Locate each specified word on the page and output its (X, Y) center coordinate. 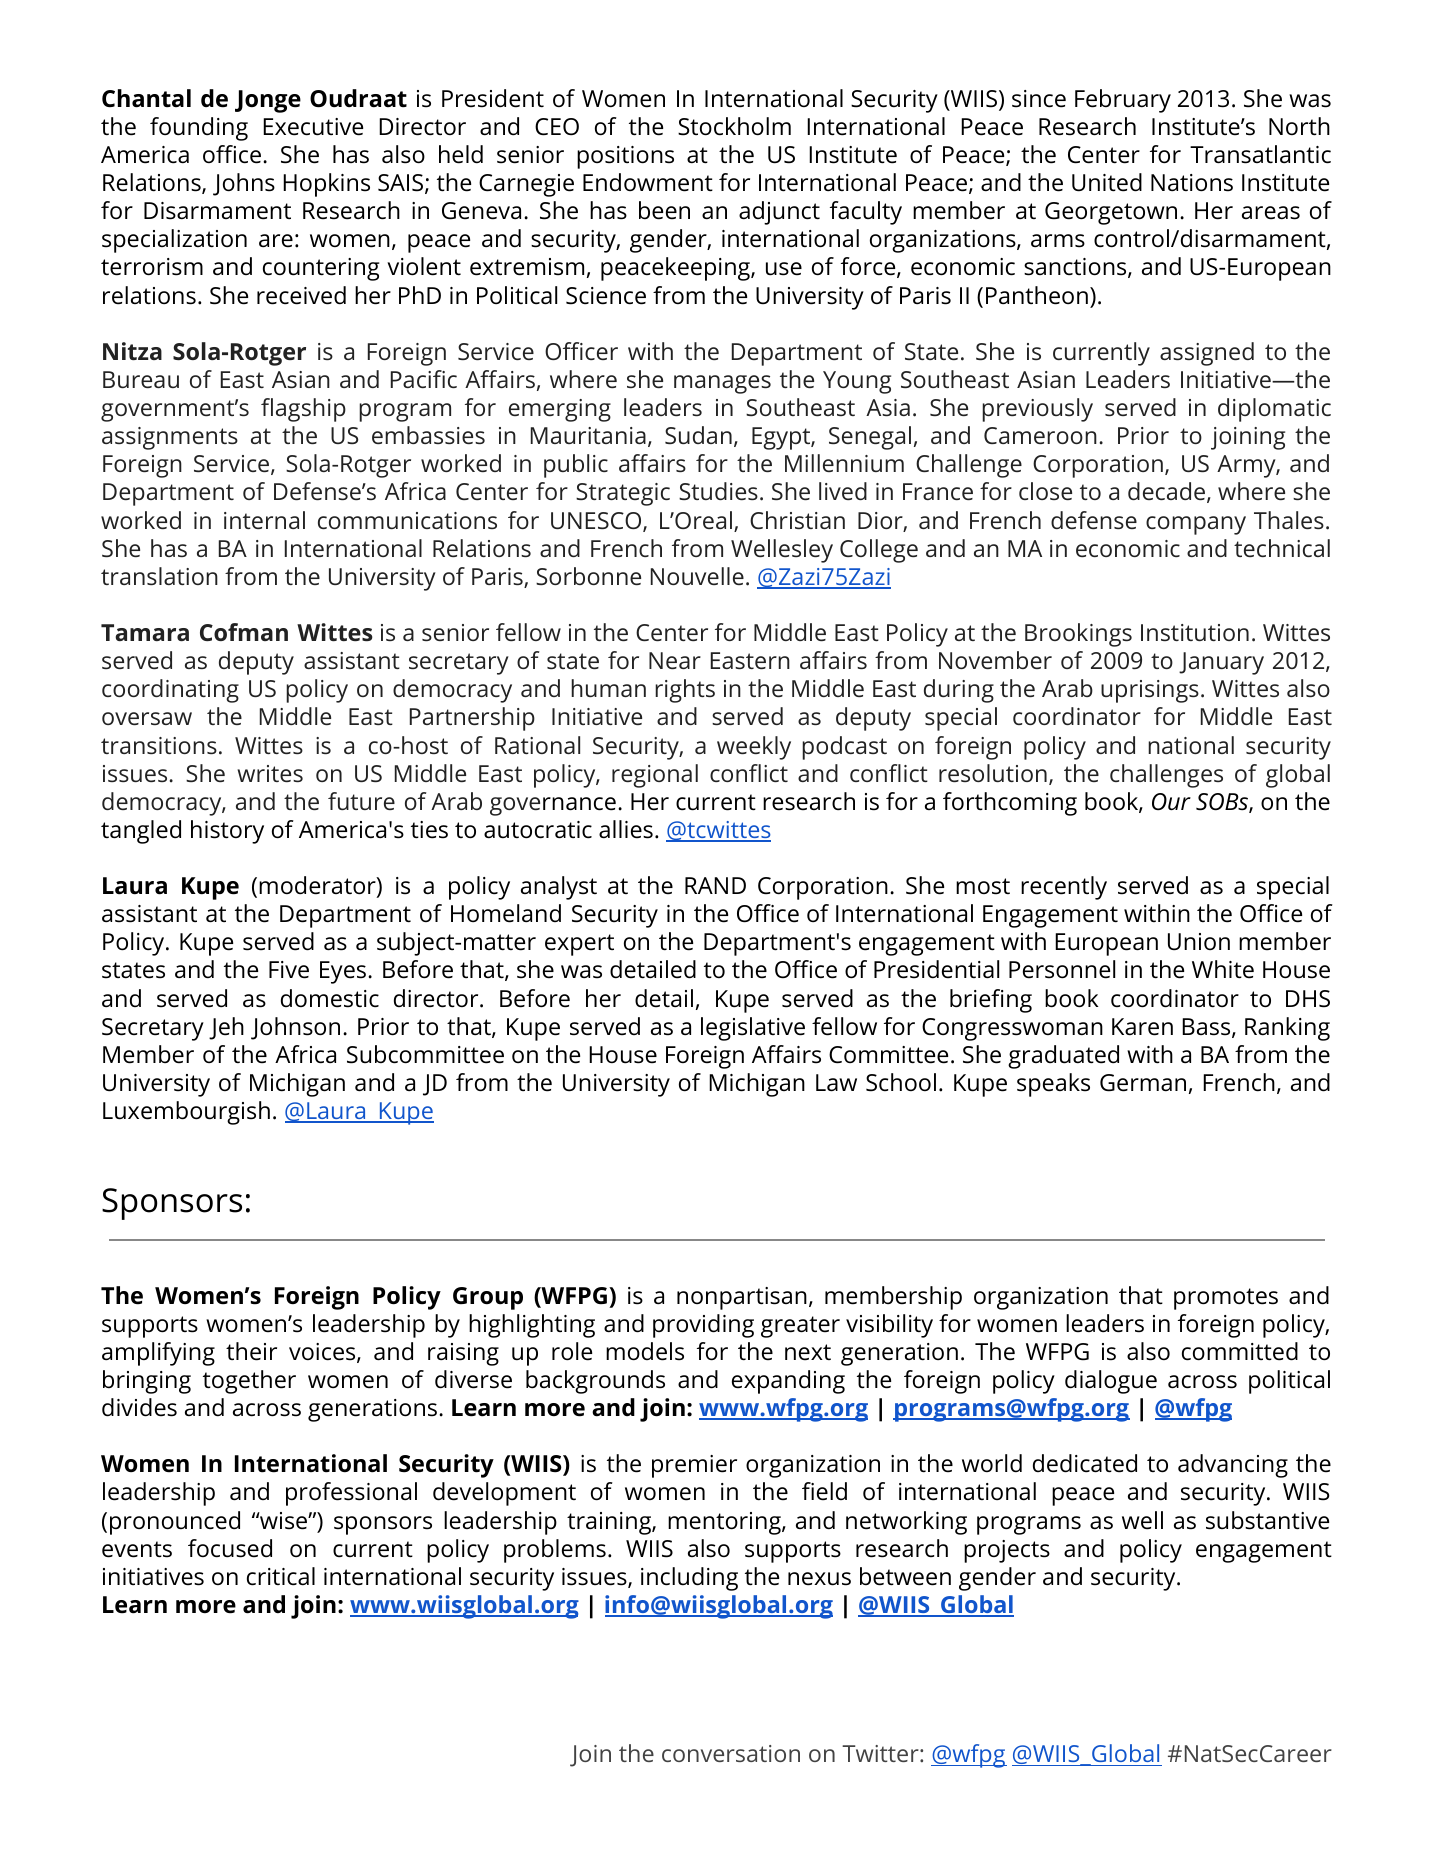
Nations (1192, 183)
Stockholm (734, 126)
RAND (715, 885)
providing (703, 1326)
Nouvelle (697, 576)
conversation (731, 1753)
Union (1199, 942)
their (251, 1351)
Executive (313, 127)
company (1196, 525)
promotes (1226, 1299)
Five (289, 970)
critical (281, 1576)
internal (264, 520)
